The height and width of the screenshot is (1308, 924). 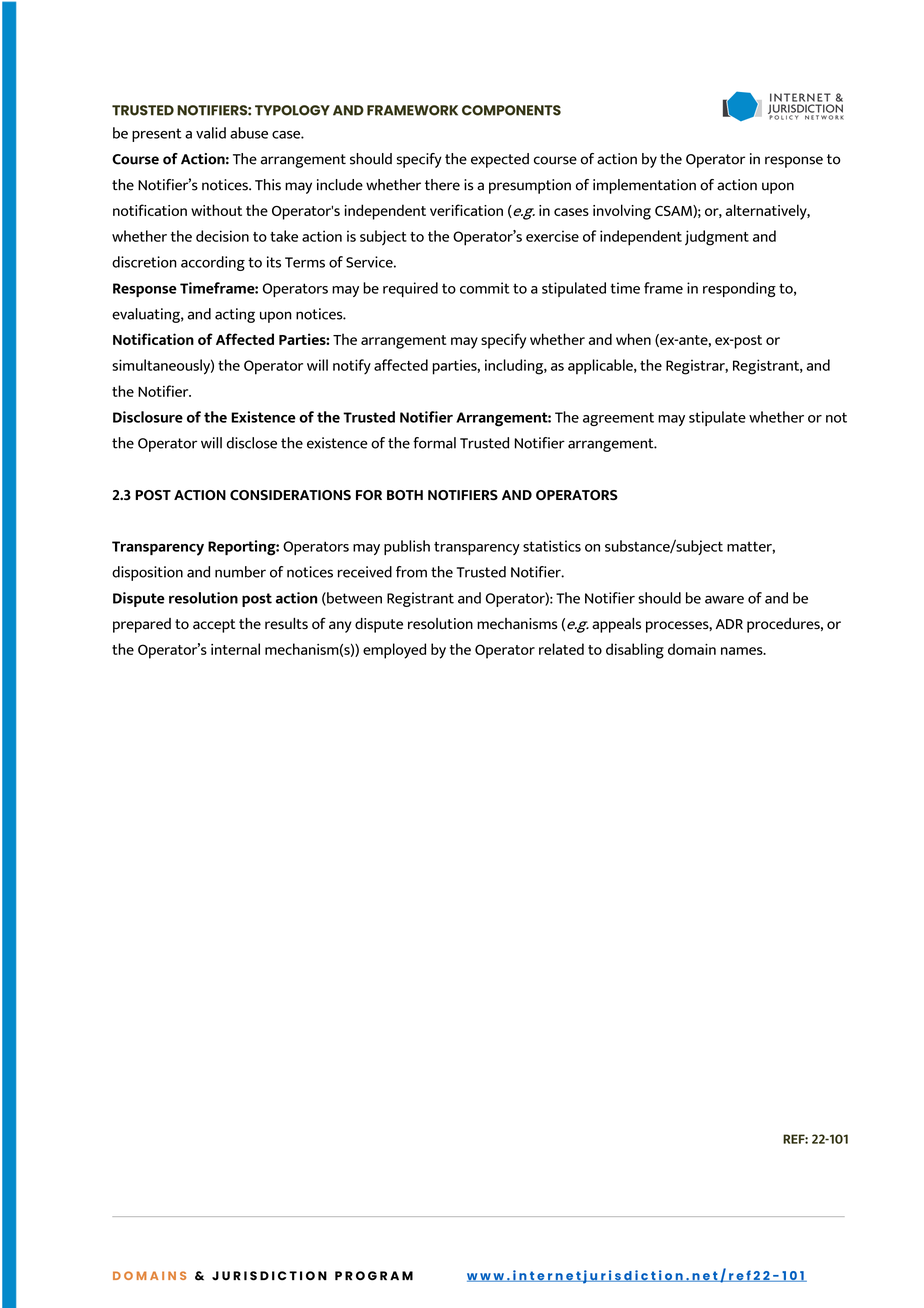 I want to click on accept, so click(x=214, y=626).
